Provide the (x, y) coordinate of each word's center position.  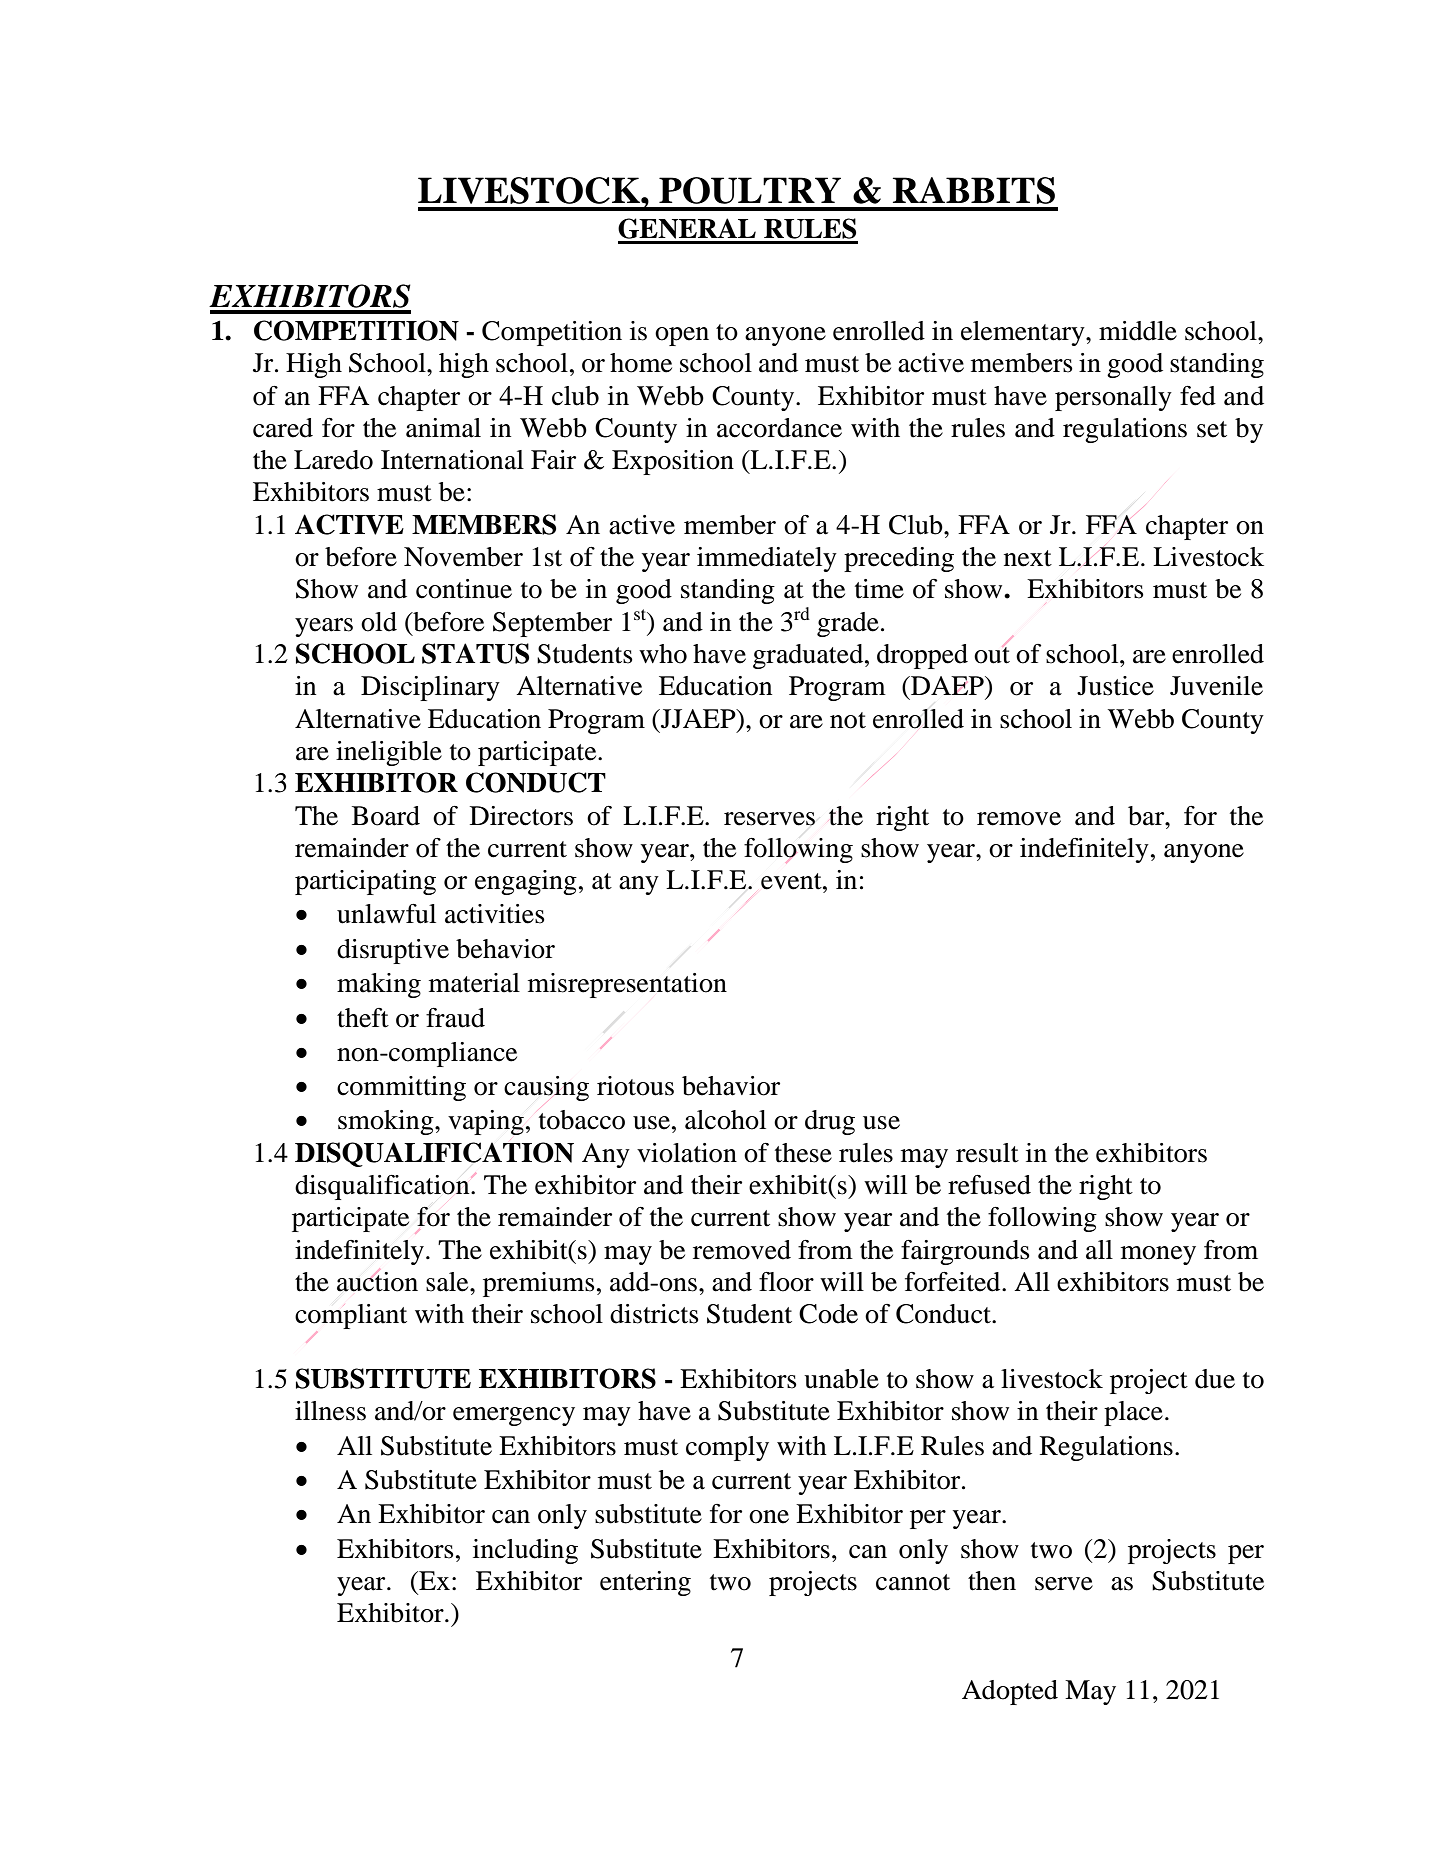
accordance (779, 428)
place (1133, 1413)
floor (786, 1282)
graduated (809, 656)
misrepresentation (627, 985)
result (987, 1153)
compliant (351, 1316)
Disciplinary (430, 688)
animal (443, 428)
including (525, 1551)
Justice (1115, 686)
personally (1113, 398)
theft (363, 1018)
